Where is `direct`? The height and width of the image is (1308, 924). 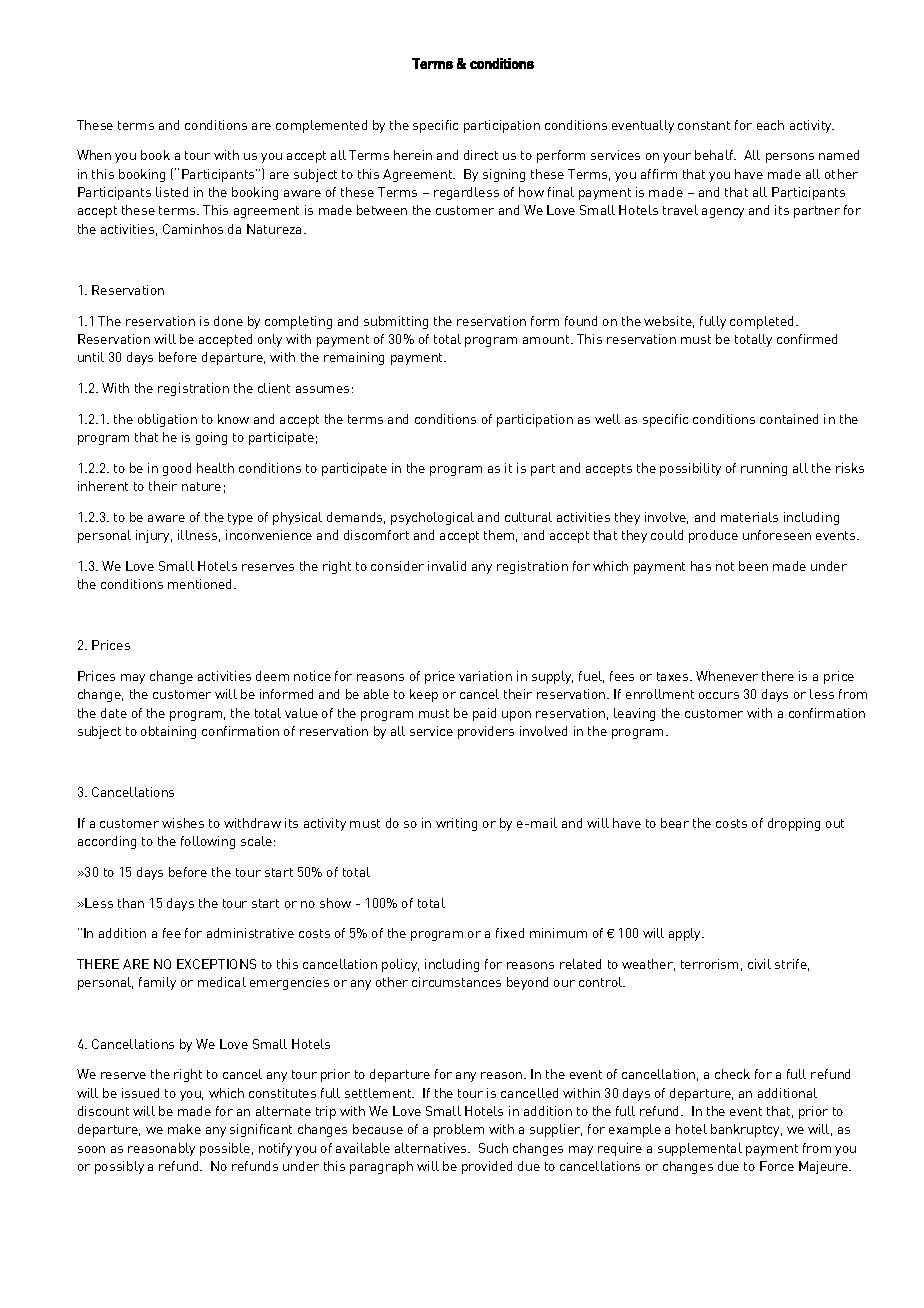
direct is located at coordinates (481, 155).
